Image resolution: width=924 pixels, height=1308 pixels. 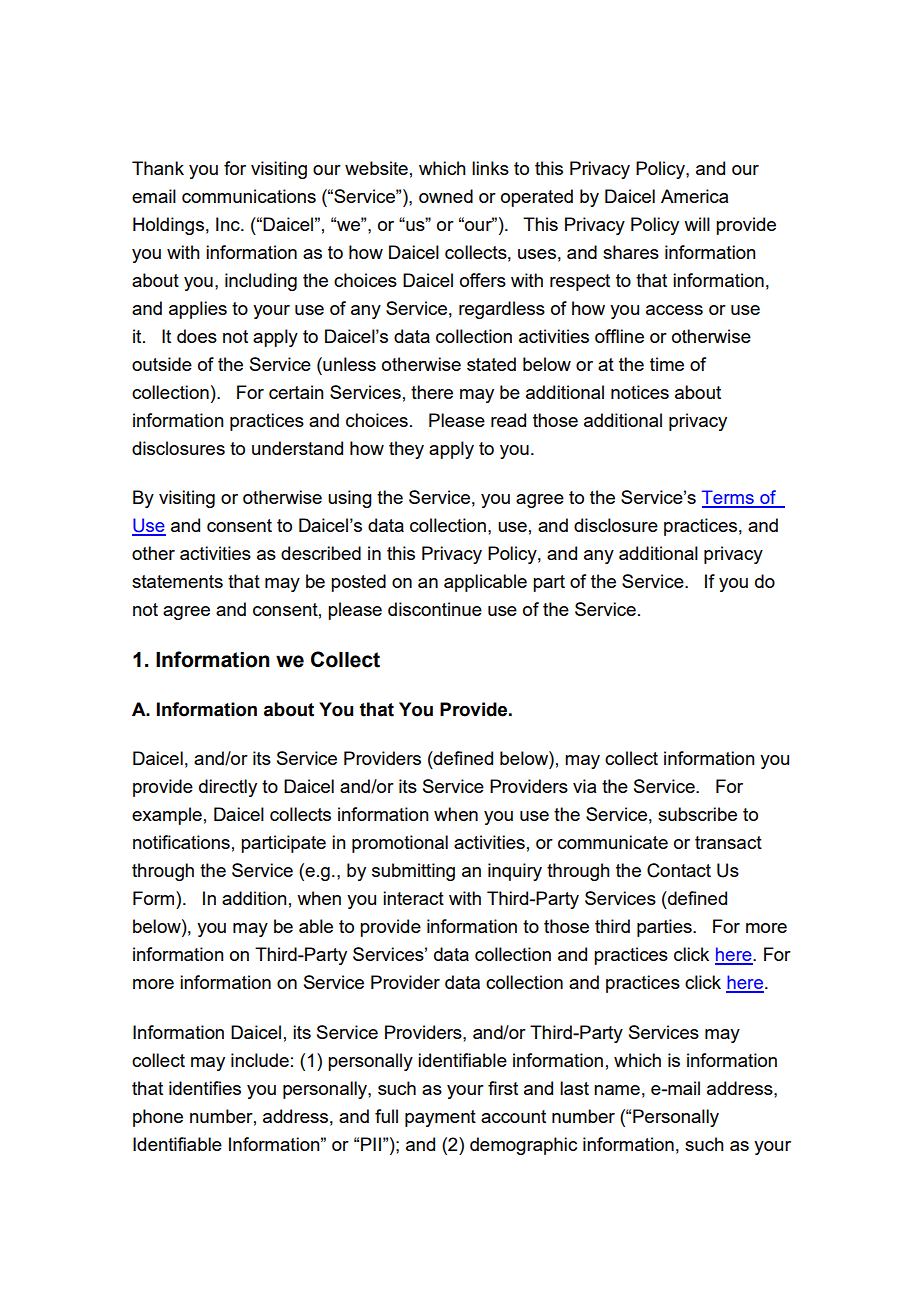 What do you see at coordinates (446, 196) in the page?
I see `owned` at bounding box center [446, 196].
